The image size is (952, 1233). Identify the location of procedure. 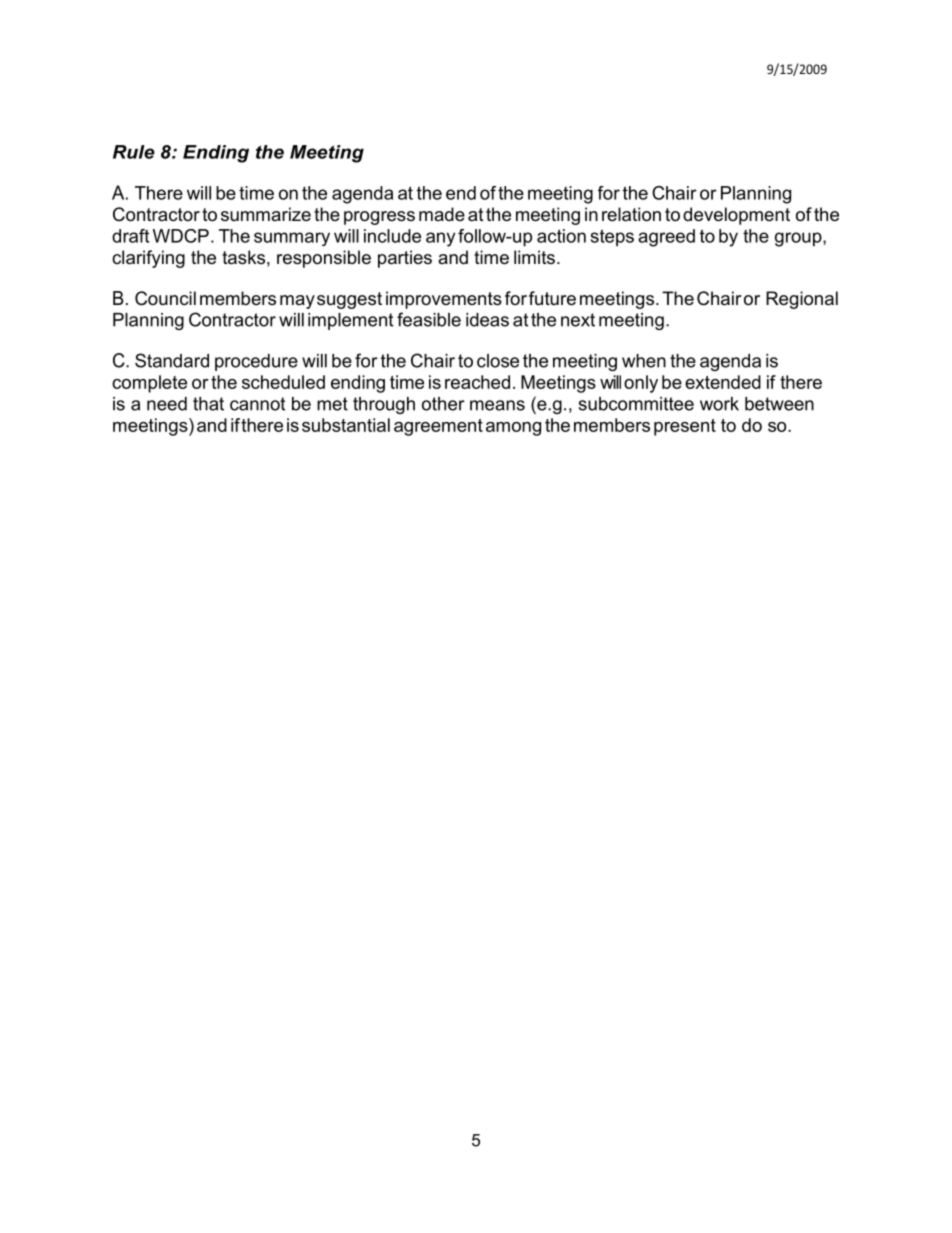
(256, 362).
